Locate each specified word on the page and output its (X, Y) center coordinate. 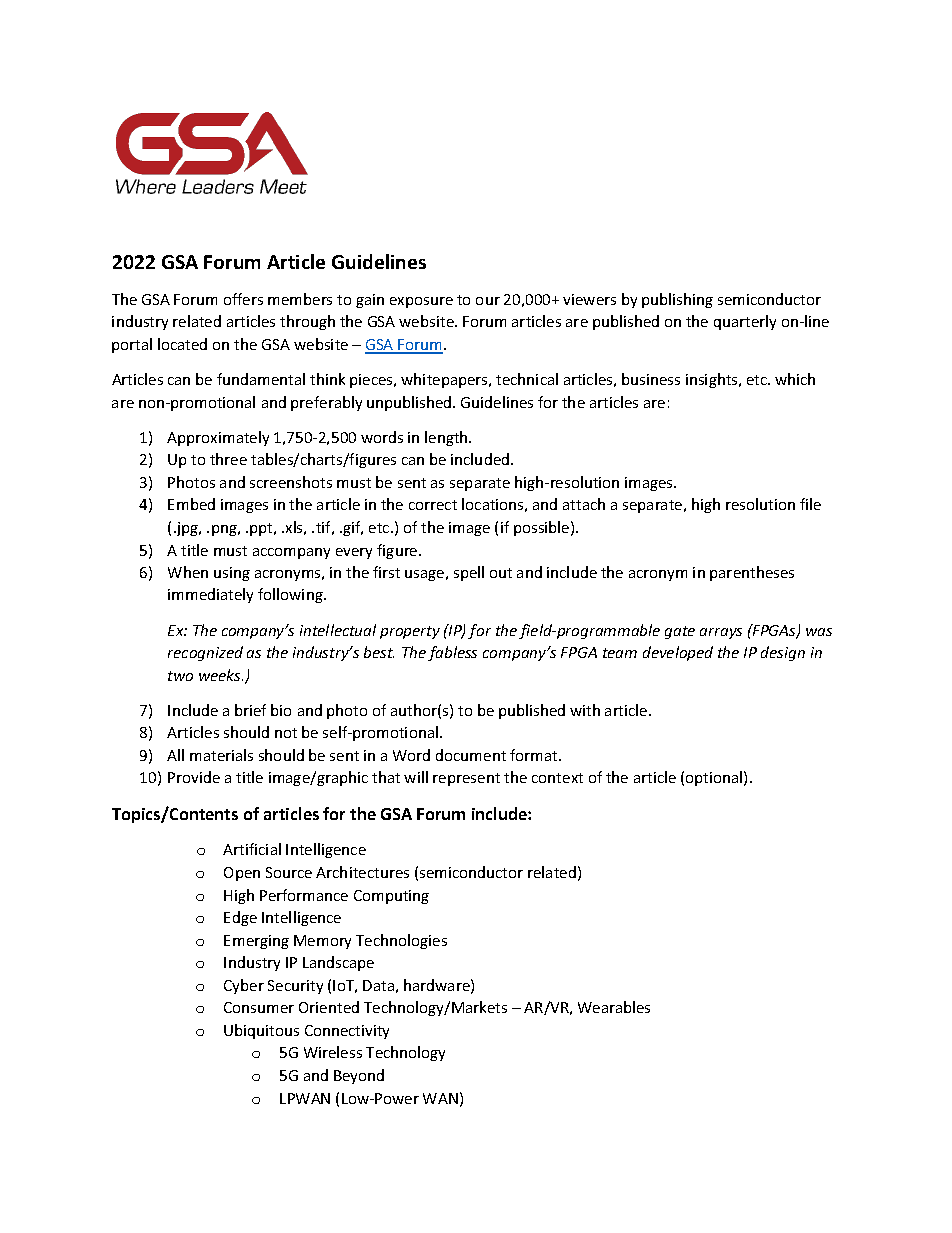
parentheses (752, 573)
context (557, 778)
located (182, 344)
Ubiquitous (261, 1031)
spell (469, 573)
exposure (421, 302)
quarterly (745, 322)
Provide (194, 777)
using (232, 574)
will (416, 777)
